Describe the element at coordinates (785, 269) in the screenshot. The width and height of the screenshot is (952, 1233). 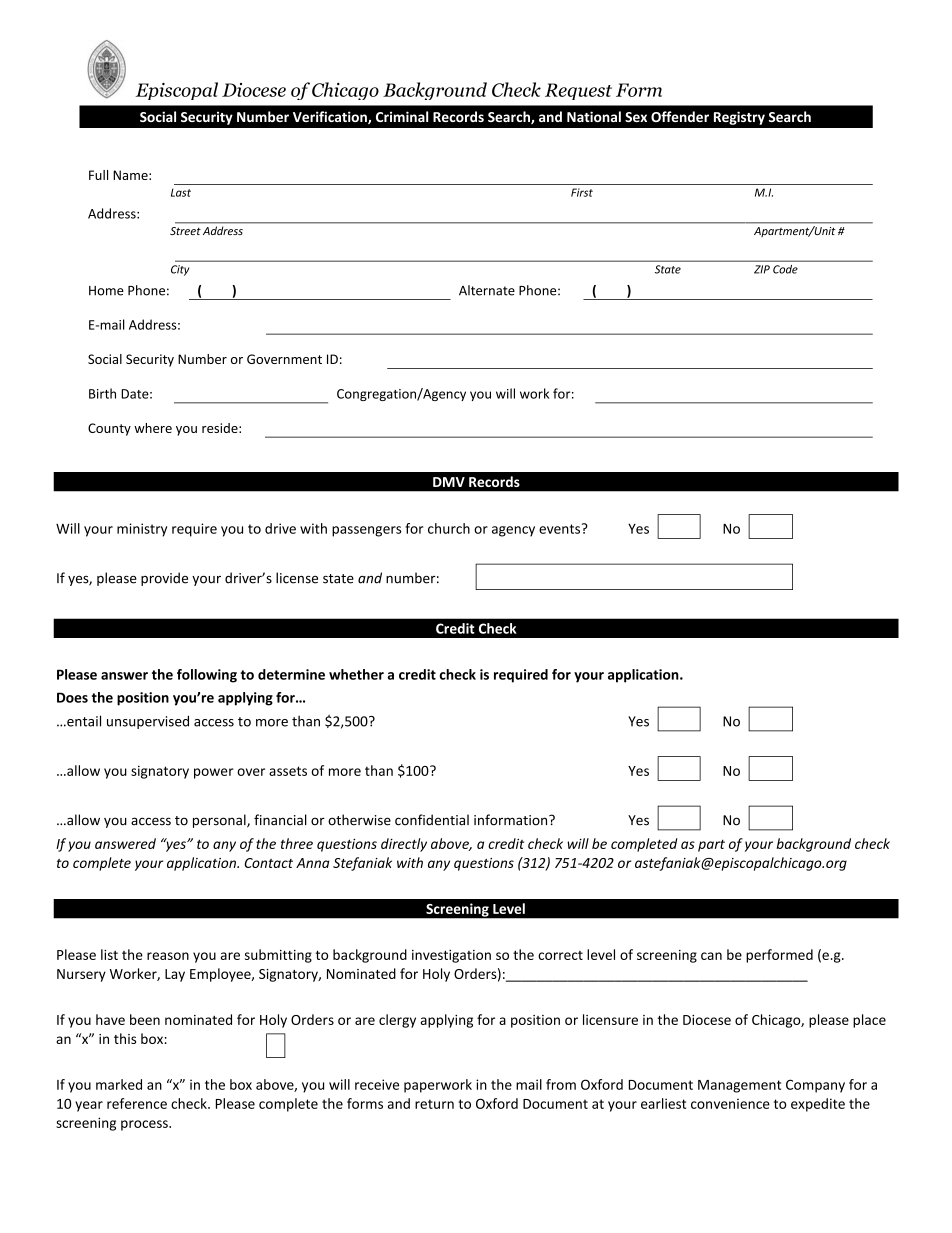
I see `Code` at that location.
